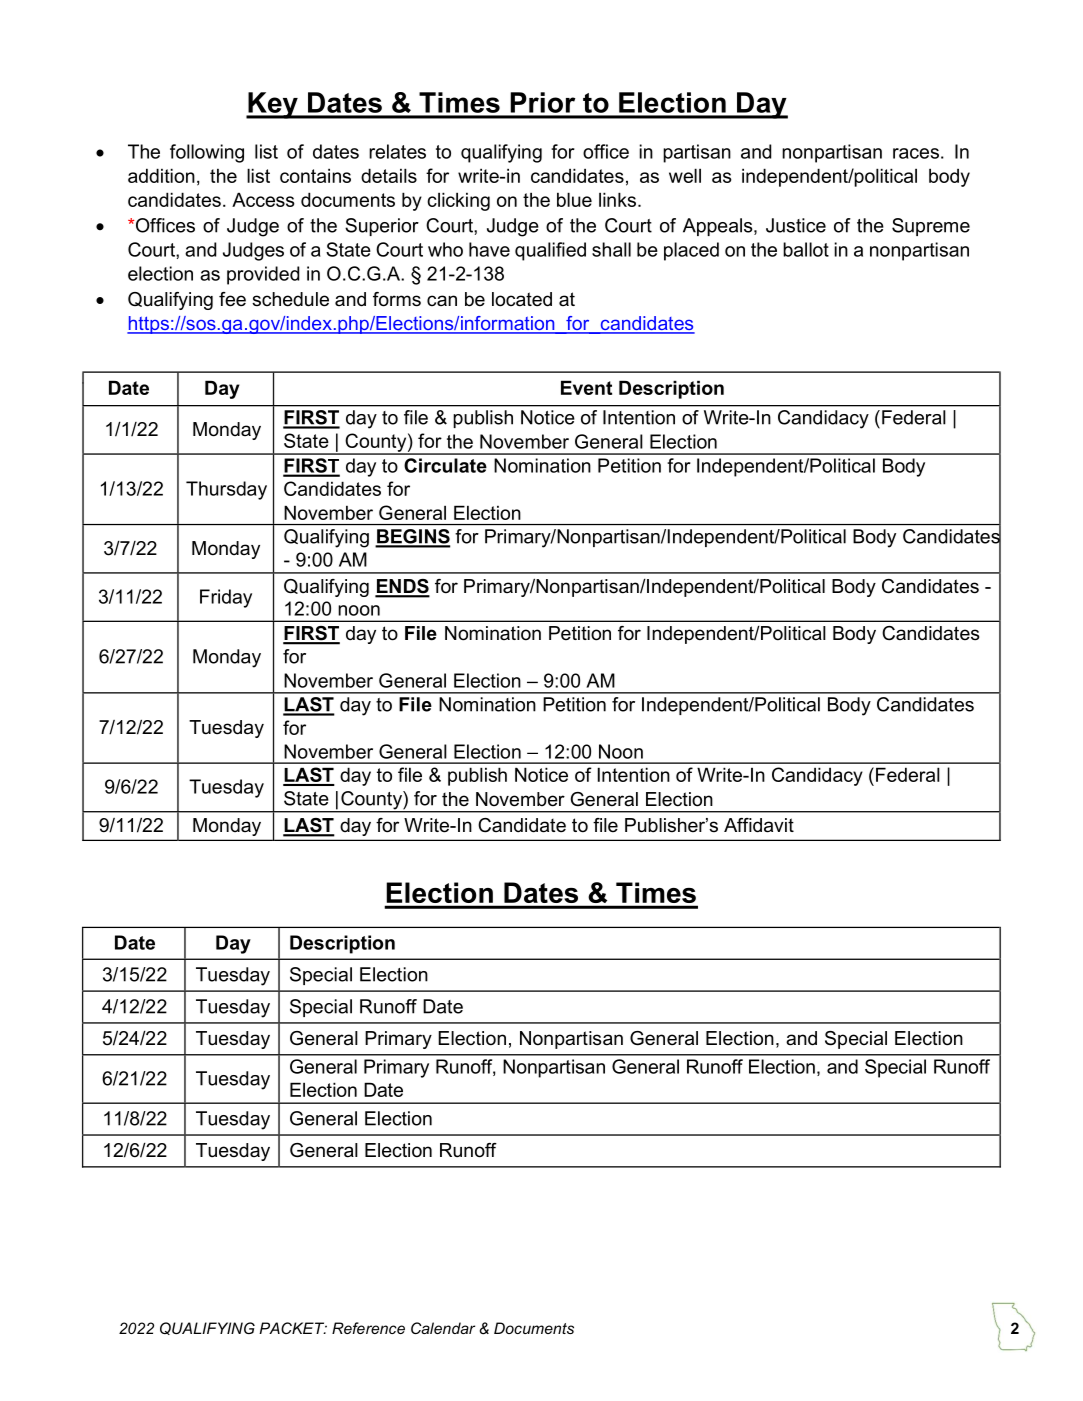 The image size is (1083, 1401). I want to click on Affidavit, so click(759, 825).
